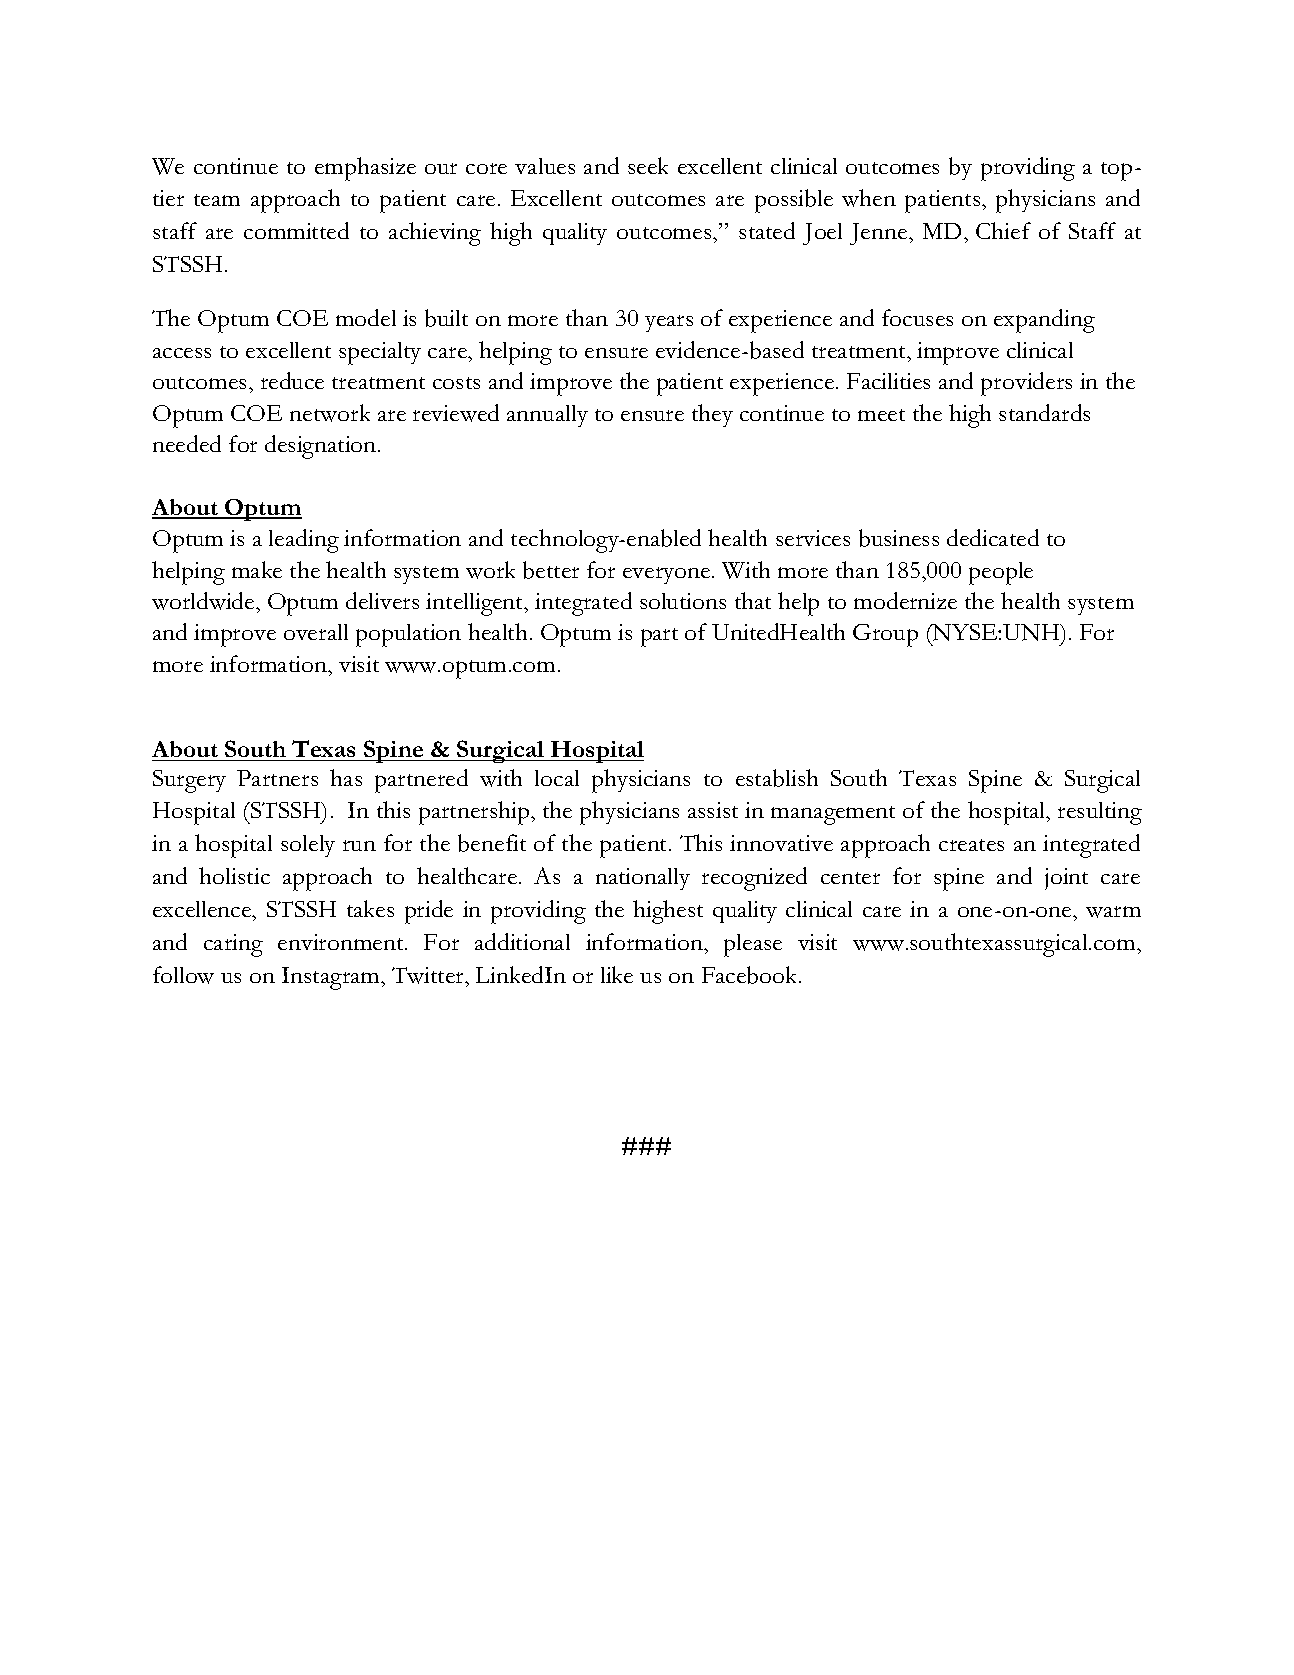 Image resolution: width=1294 pixels, height=1675 pixels. I want to click on everyone, so click(668, 575).
